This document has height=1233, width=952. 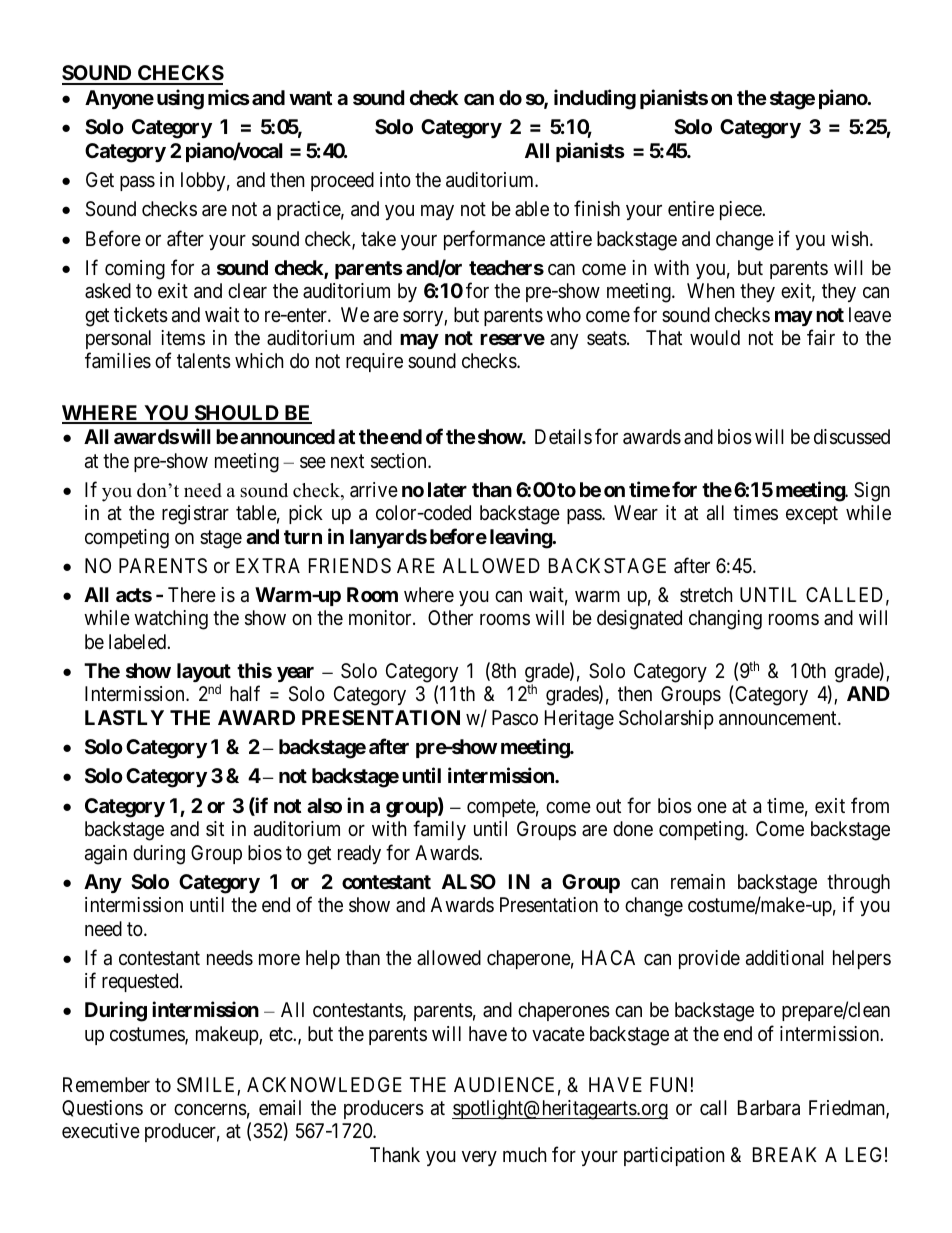 What do you see at coordinates (698, 882) in the document?
I see `remain` at bounding box center [698, 882].
